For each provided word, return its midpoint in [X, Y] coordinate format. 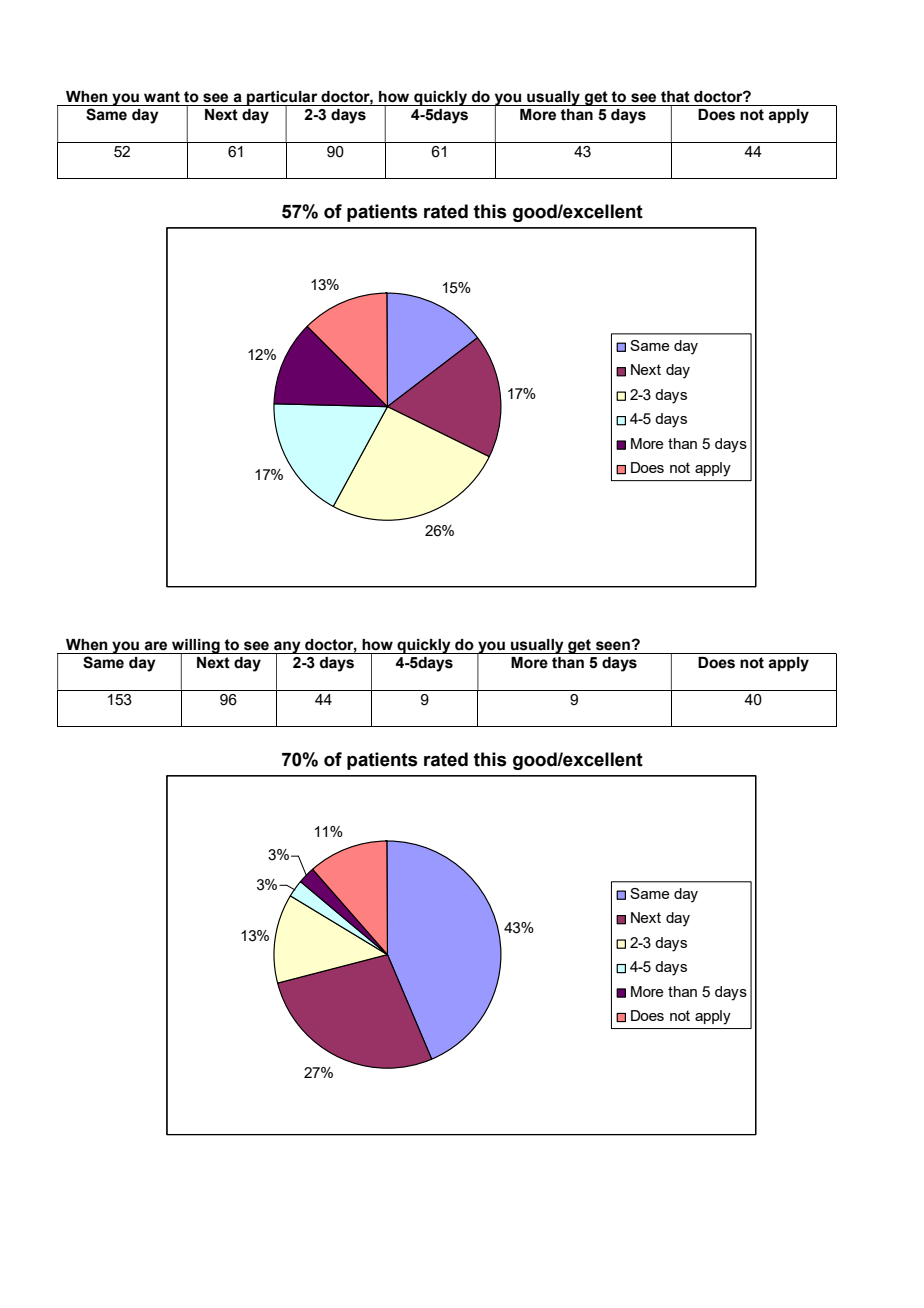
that [675, 97]
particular [282, 99]
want [162, 97]
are [155, 646]
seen [614, 646]
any [287, 648]
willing [196, 647]
